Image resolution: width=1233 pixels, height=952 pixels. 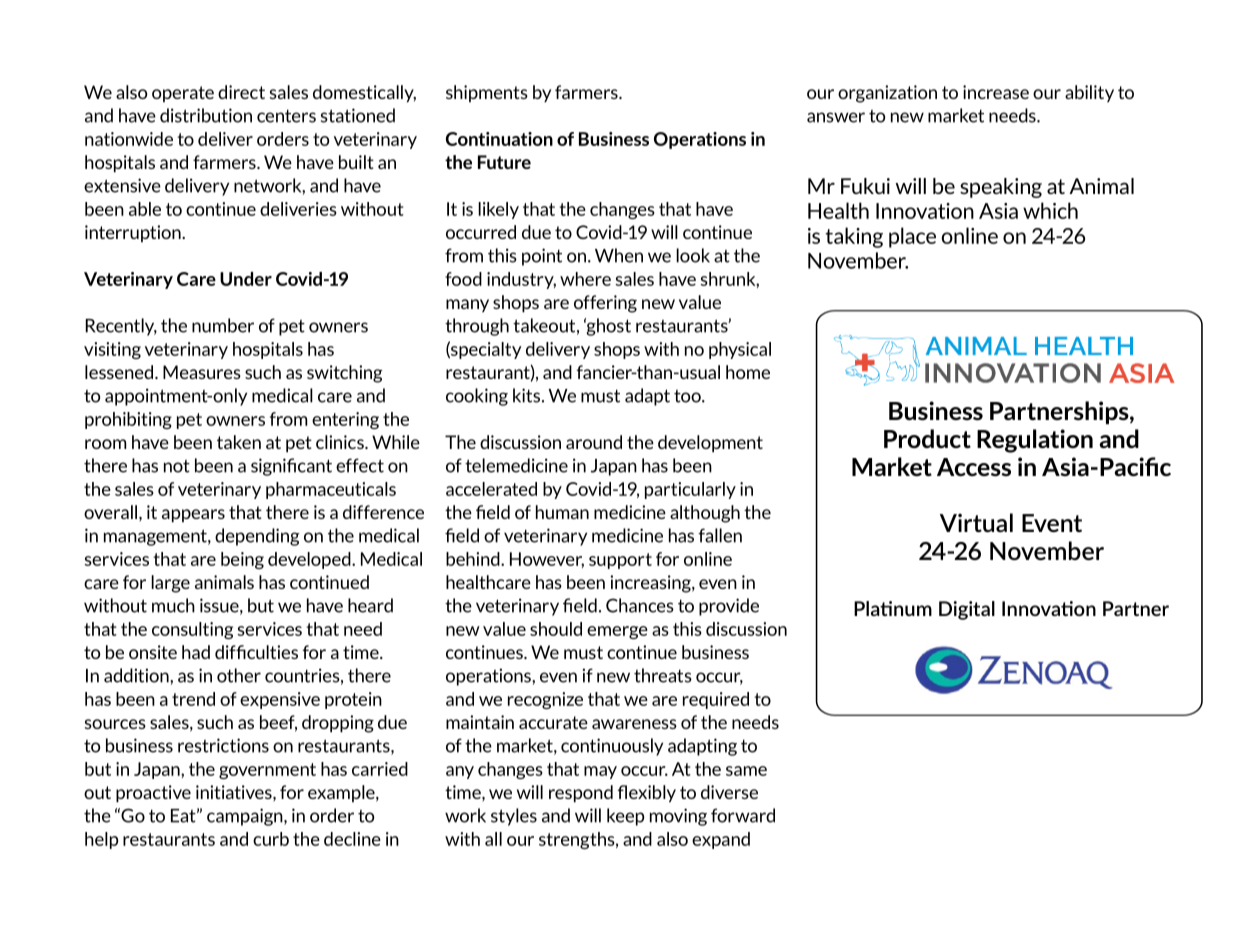 What do you see at coordinates (246, 817) in the screenshot?
I see `campaign` at bounding box center [246, 817].
